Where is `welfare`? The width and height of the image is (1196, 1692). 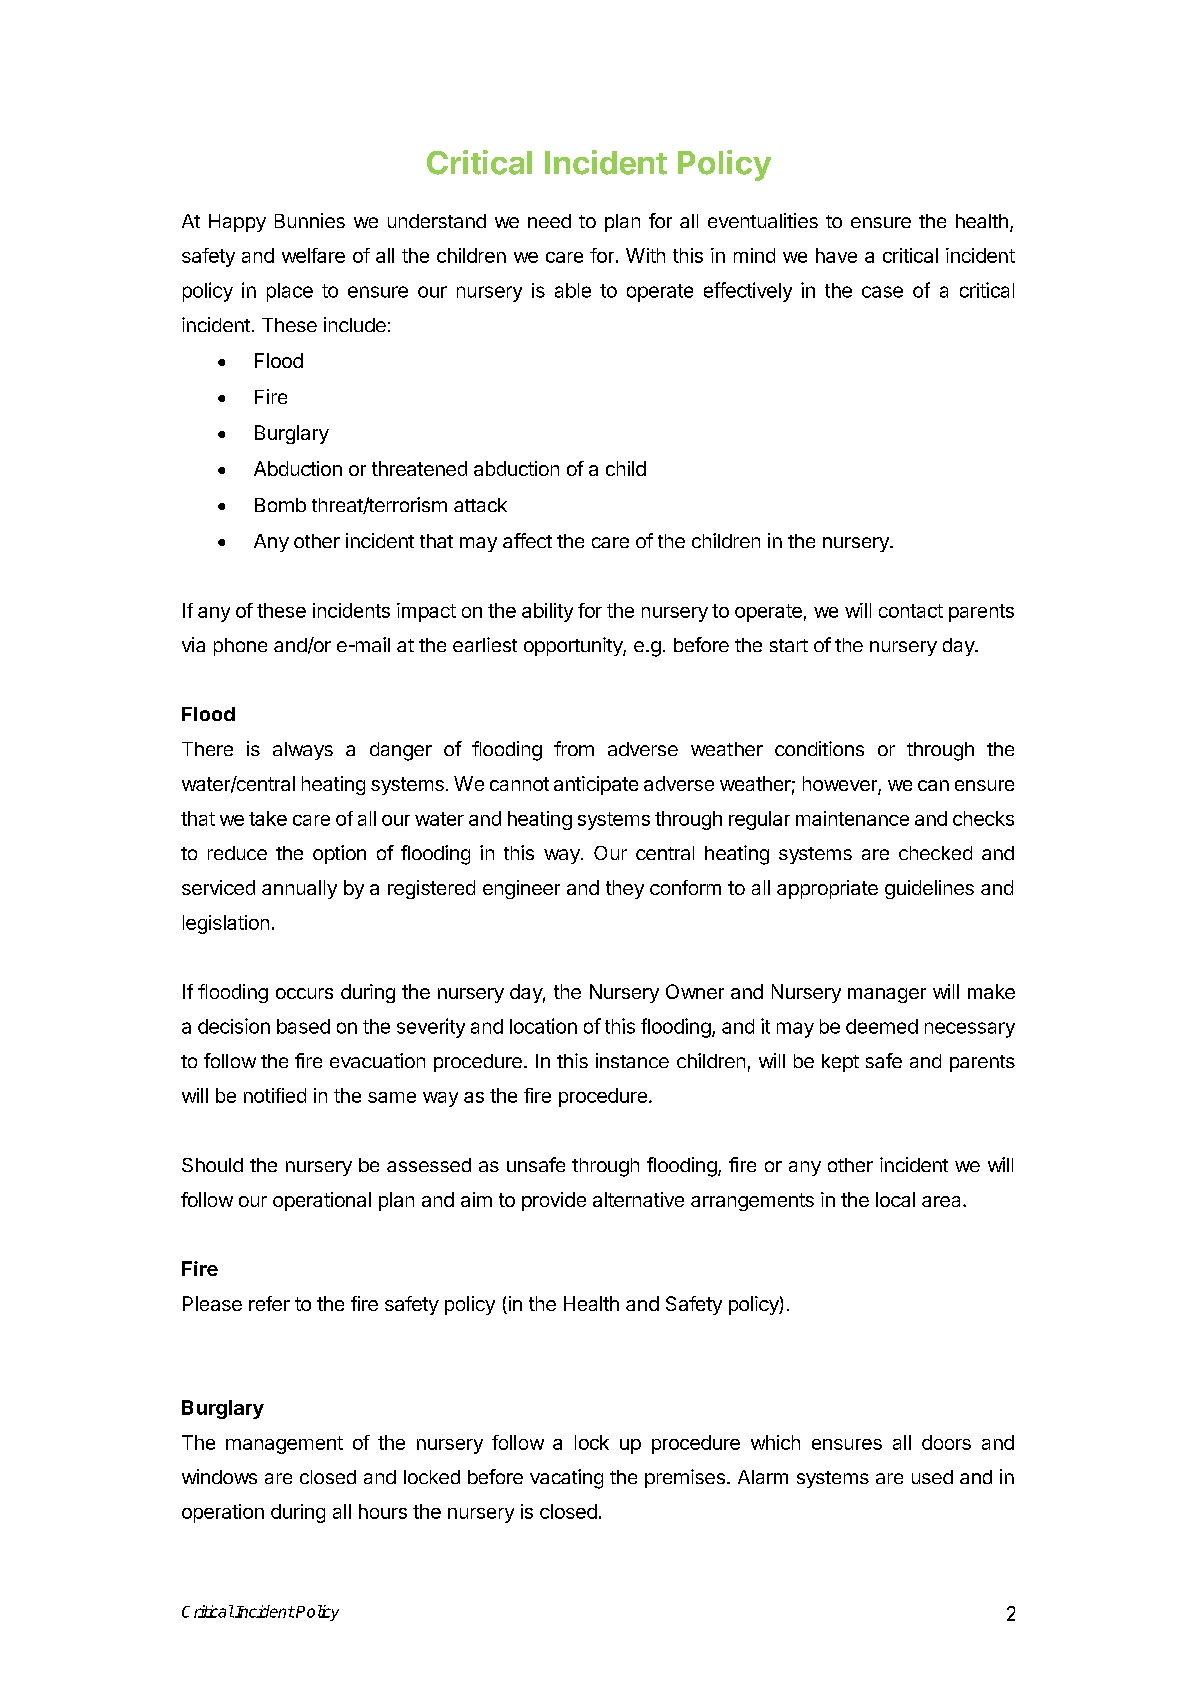
welfare is located at coordinates (313, 255).
